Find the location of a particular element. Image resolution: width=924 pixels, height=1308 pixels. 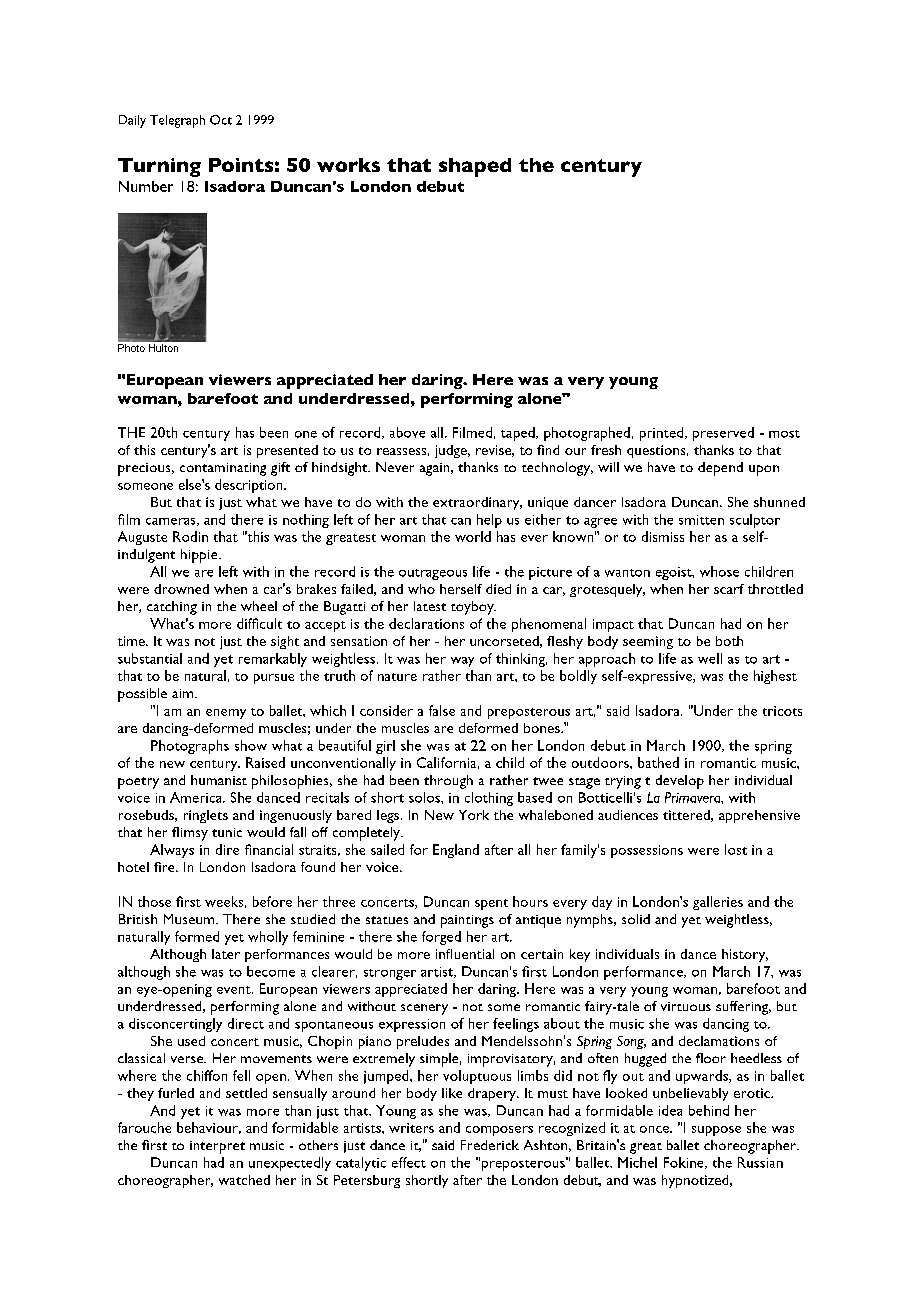

interpret is located at coordinates (217, 1147).
